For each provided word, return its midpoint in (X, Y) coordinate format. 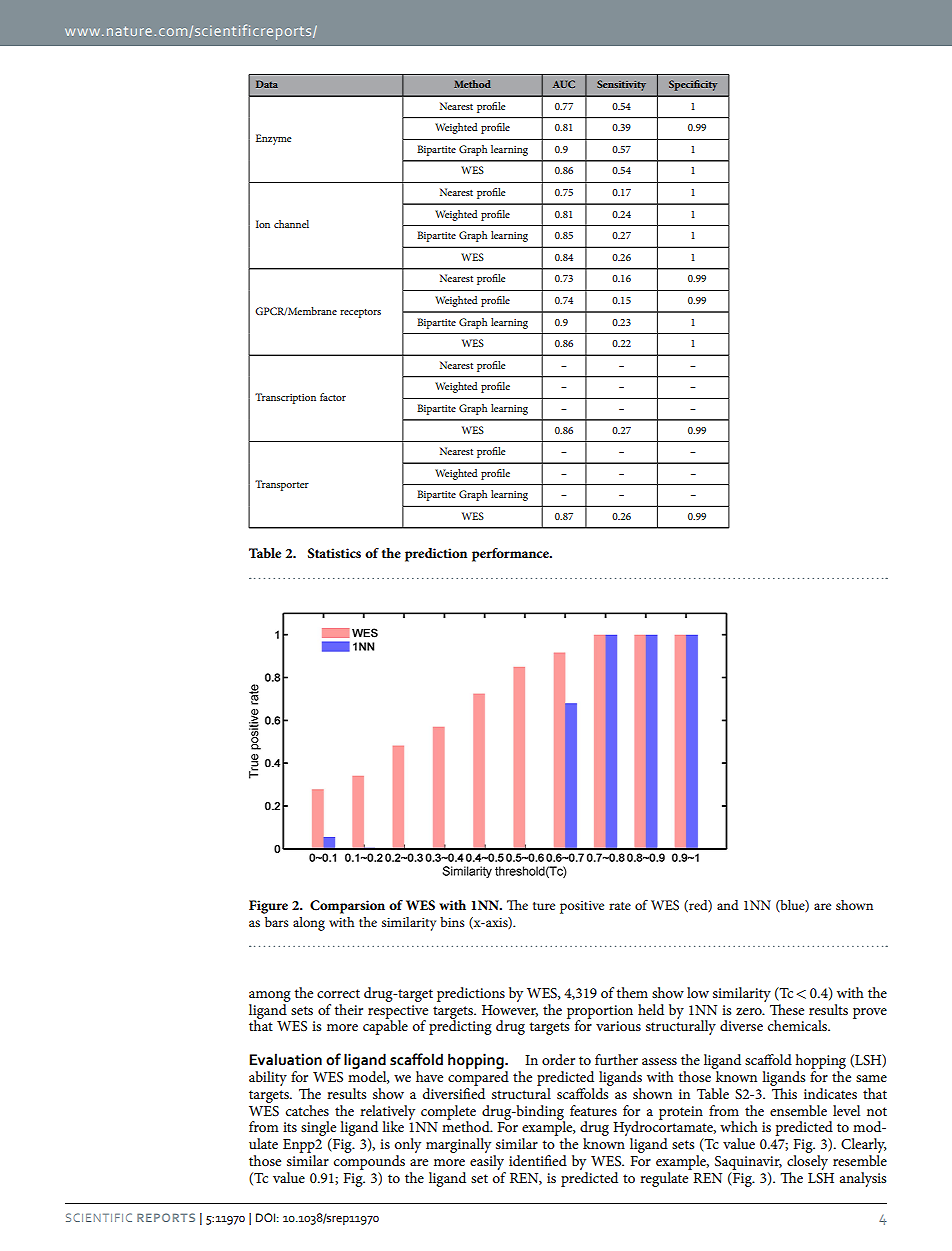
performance (511, 555)
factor (333, 397)
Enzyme (274, 139)
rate (620, 906)
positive (582, 907)
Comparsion (347, 907)
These (787, 1009)
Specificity (693, 85)
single (318, 1130)
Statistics (334, 553)
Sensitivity (621, 85)
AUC (564, 84)
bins (452, 922)
